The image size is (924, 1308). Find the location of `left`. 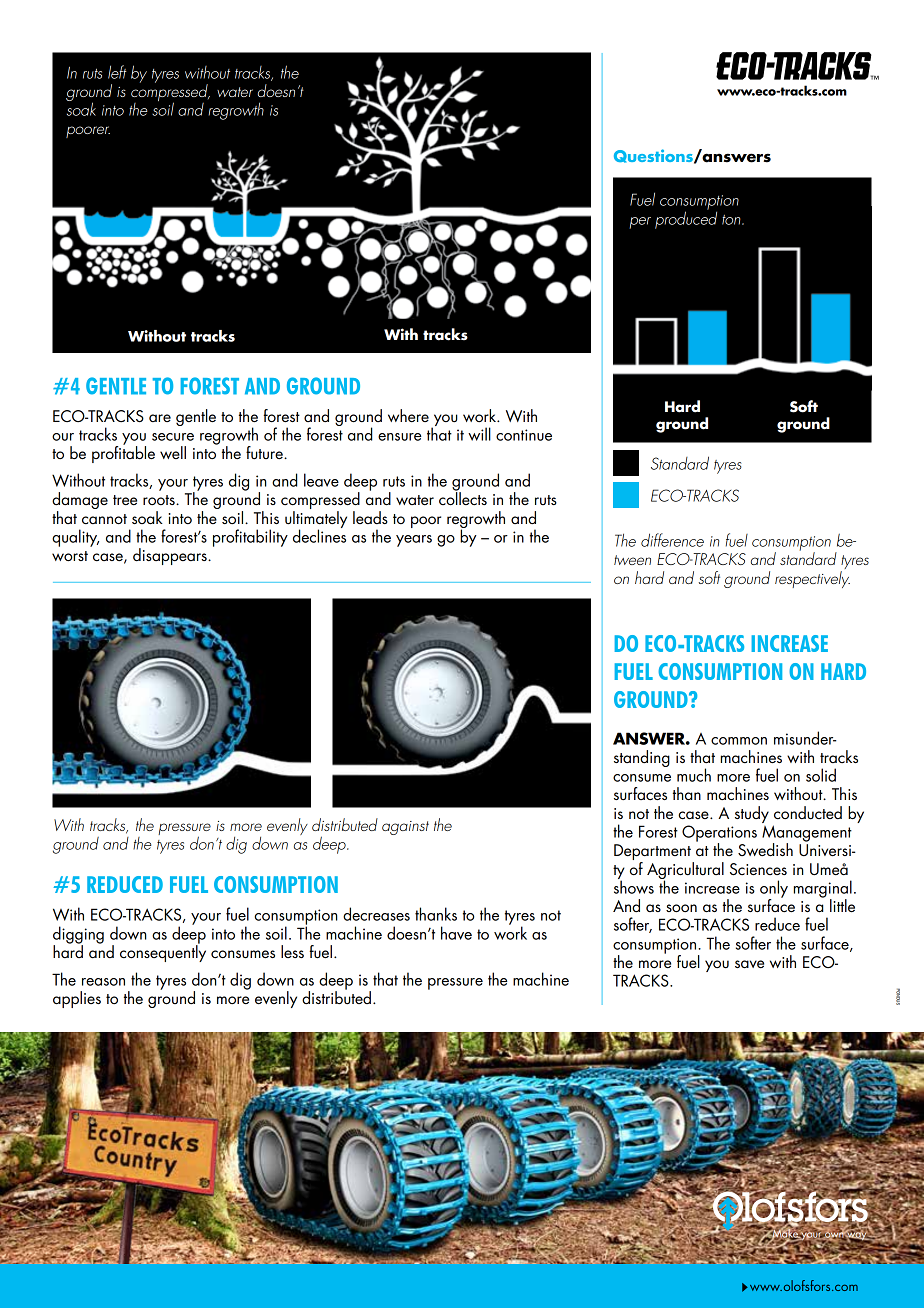

left is located at coordinates (117, 72).
